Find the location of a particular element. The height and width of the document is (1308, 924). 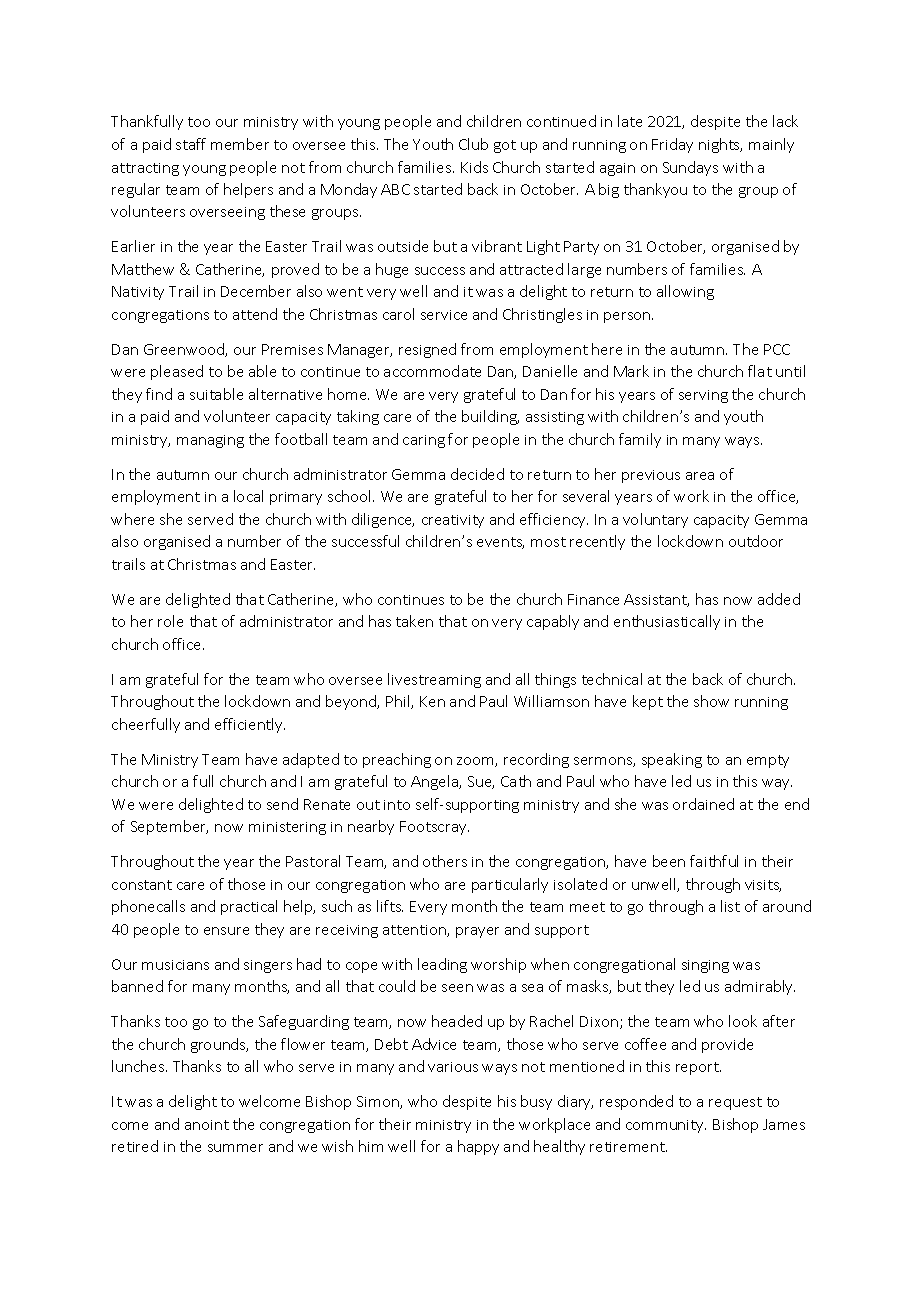

staff is located at coordinates (191, 144).
